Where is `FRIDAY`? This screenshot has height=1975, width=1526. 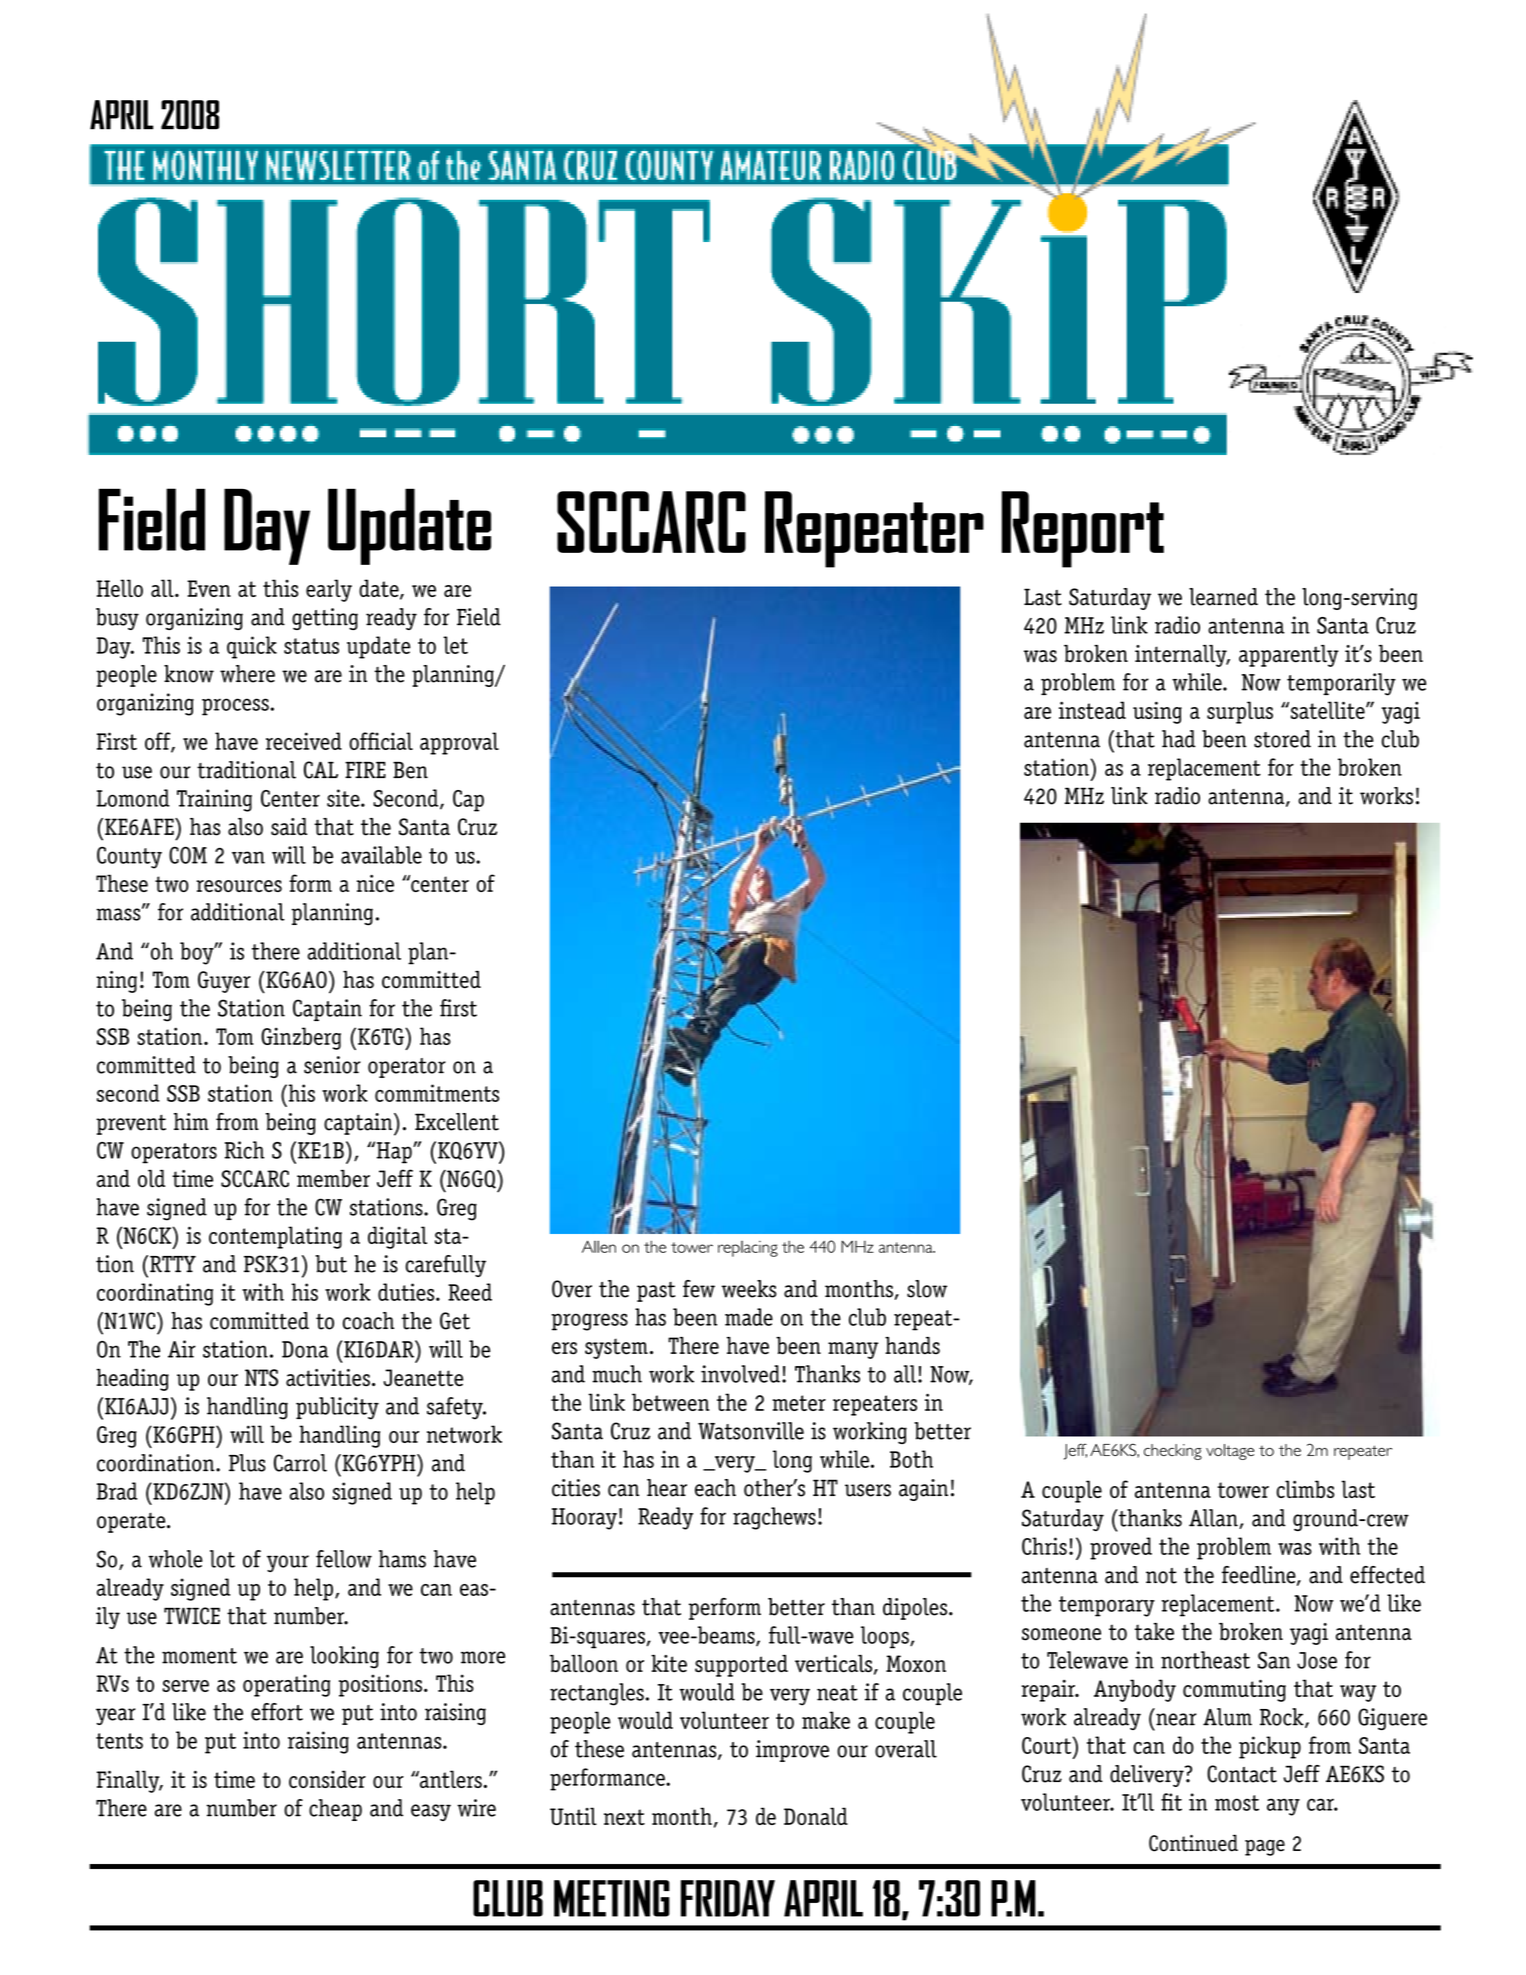 FRIDAY is located at coordinates (728, 1898).
